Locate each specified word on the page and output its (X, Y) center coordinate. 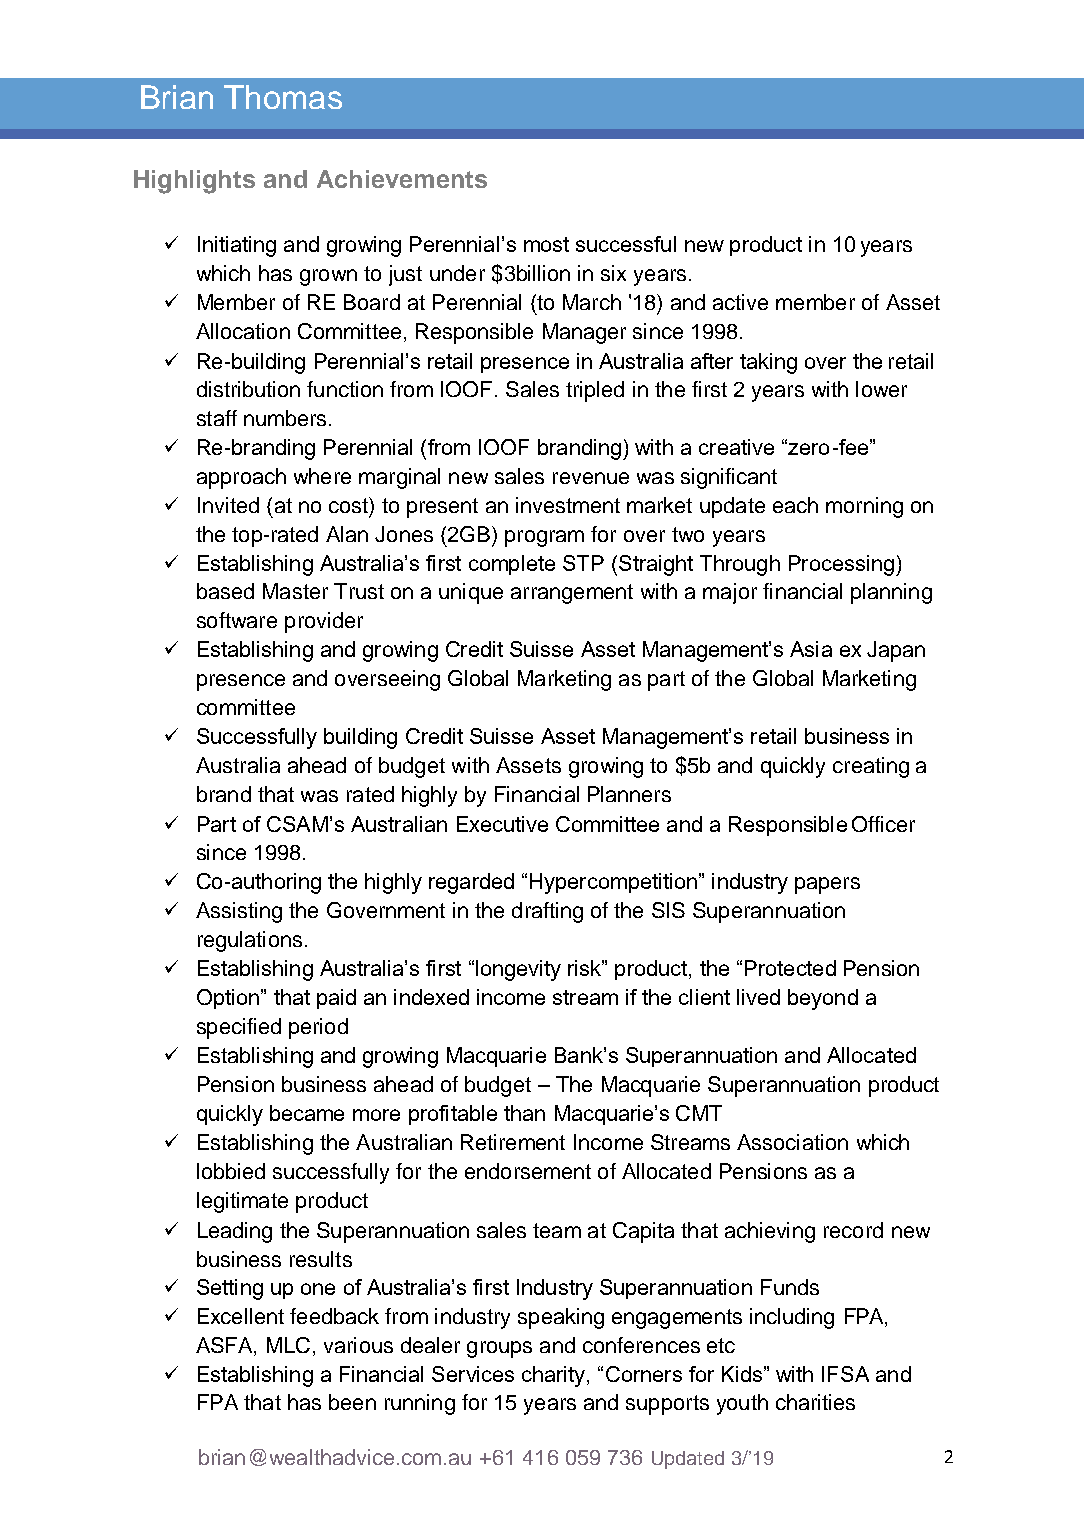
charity (555, 1376)
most (546, 244)
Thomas (283, 97)
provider (324, 622)
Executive (502, 824)
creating (871, 767)
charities (815, 1402)
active (740, 302)
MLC (288, 1345)
